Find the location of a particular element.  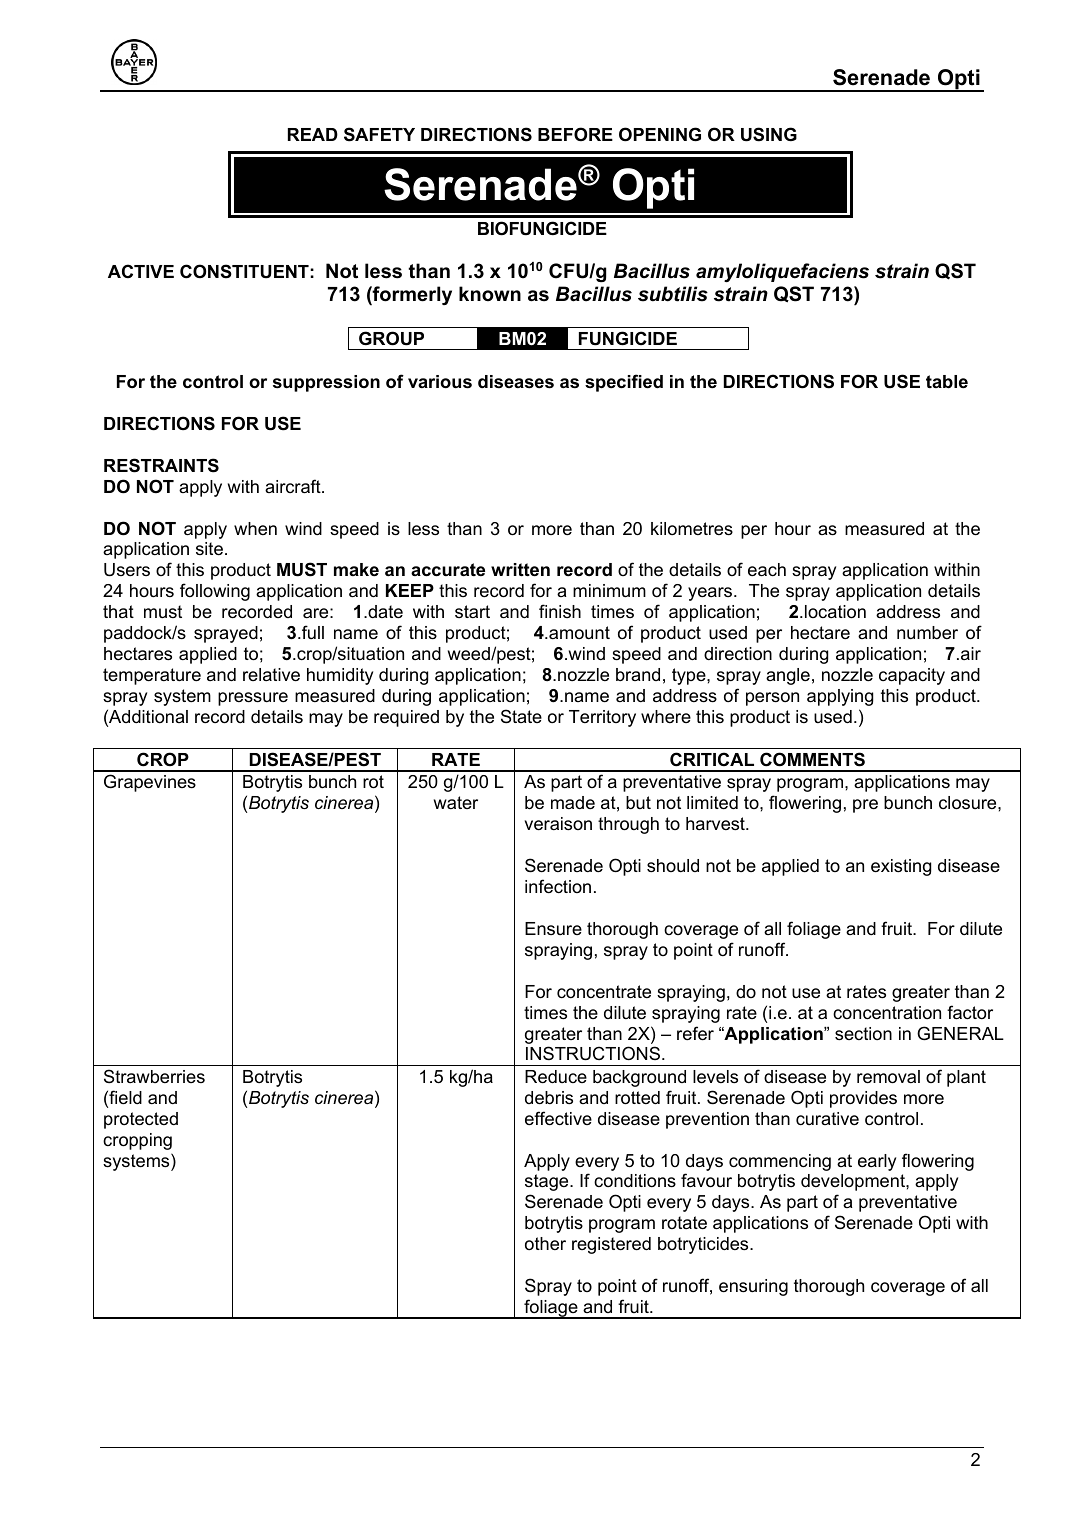

aircraft is located at coordinates (294, 486).
